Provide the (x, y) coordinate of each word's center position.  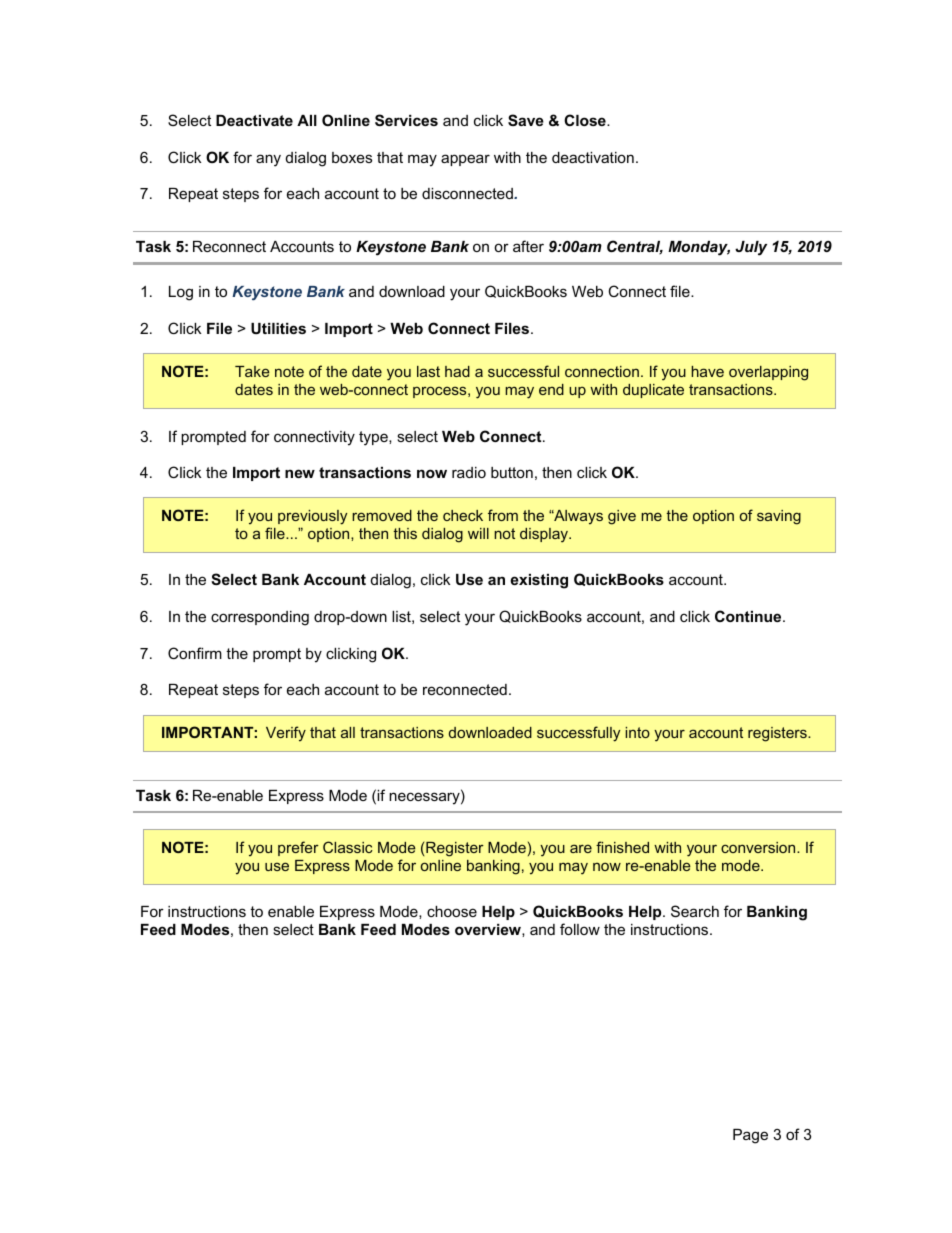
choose (452, 911)
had (457, 371)
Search (695, 911)
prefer (298, 848)
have (707, 371)
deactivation (593, 157)
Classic (348, 847)
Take (252, 371)
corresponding (260, 618)
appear (465, 160)
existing (539, 581)
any (268, 160)
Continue (749, 616)
